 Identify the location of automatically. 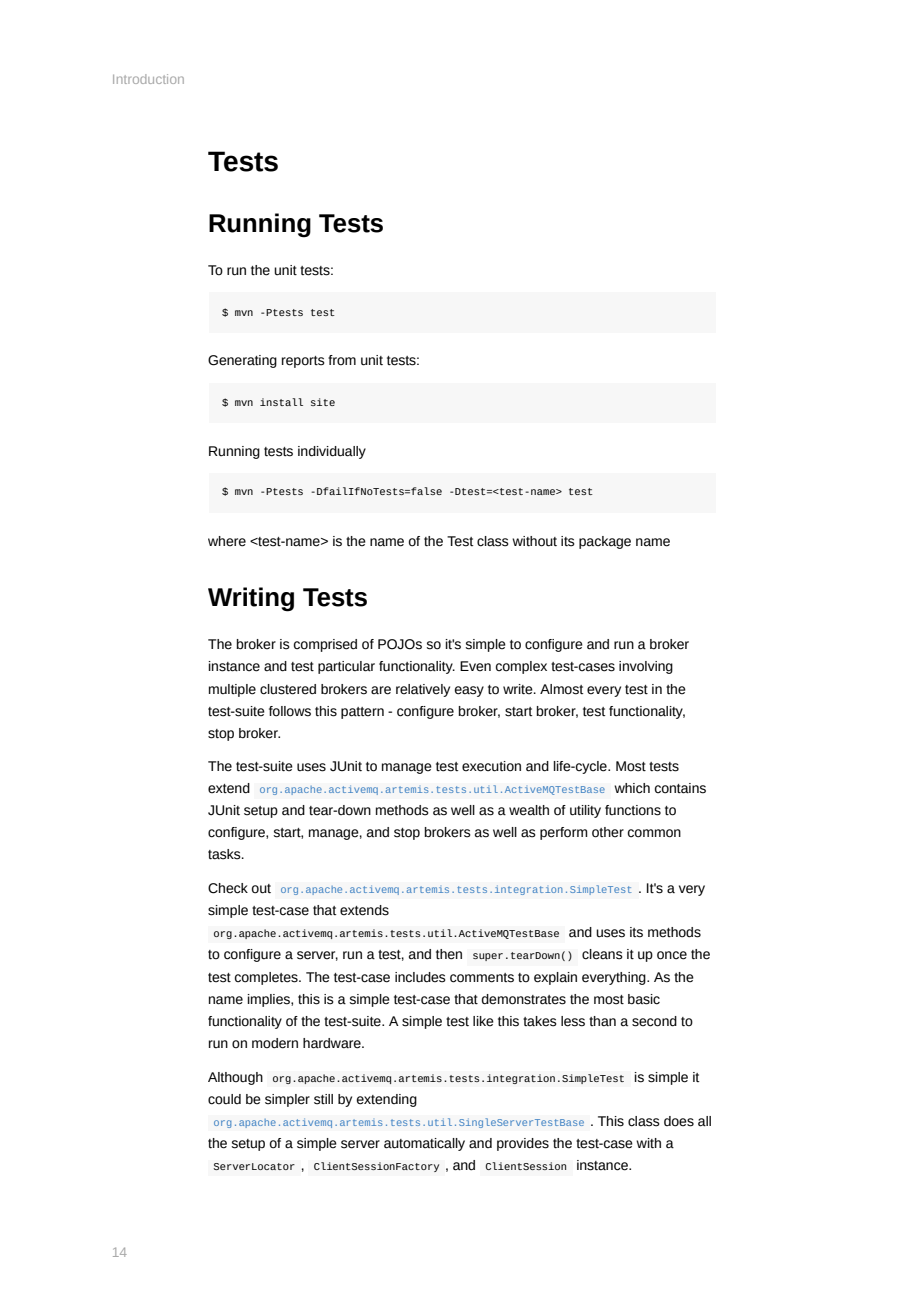
(424, 1144).
